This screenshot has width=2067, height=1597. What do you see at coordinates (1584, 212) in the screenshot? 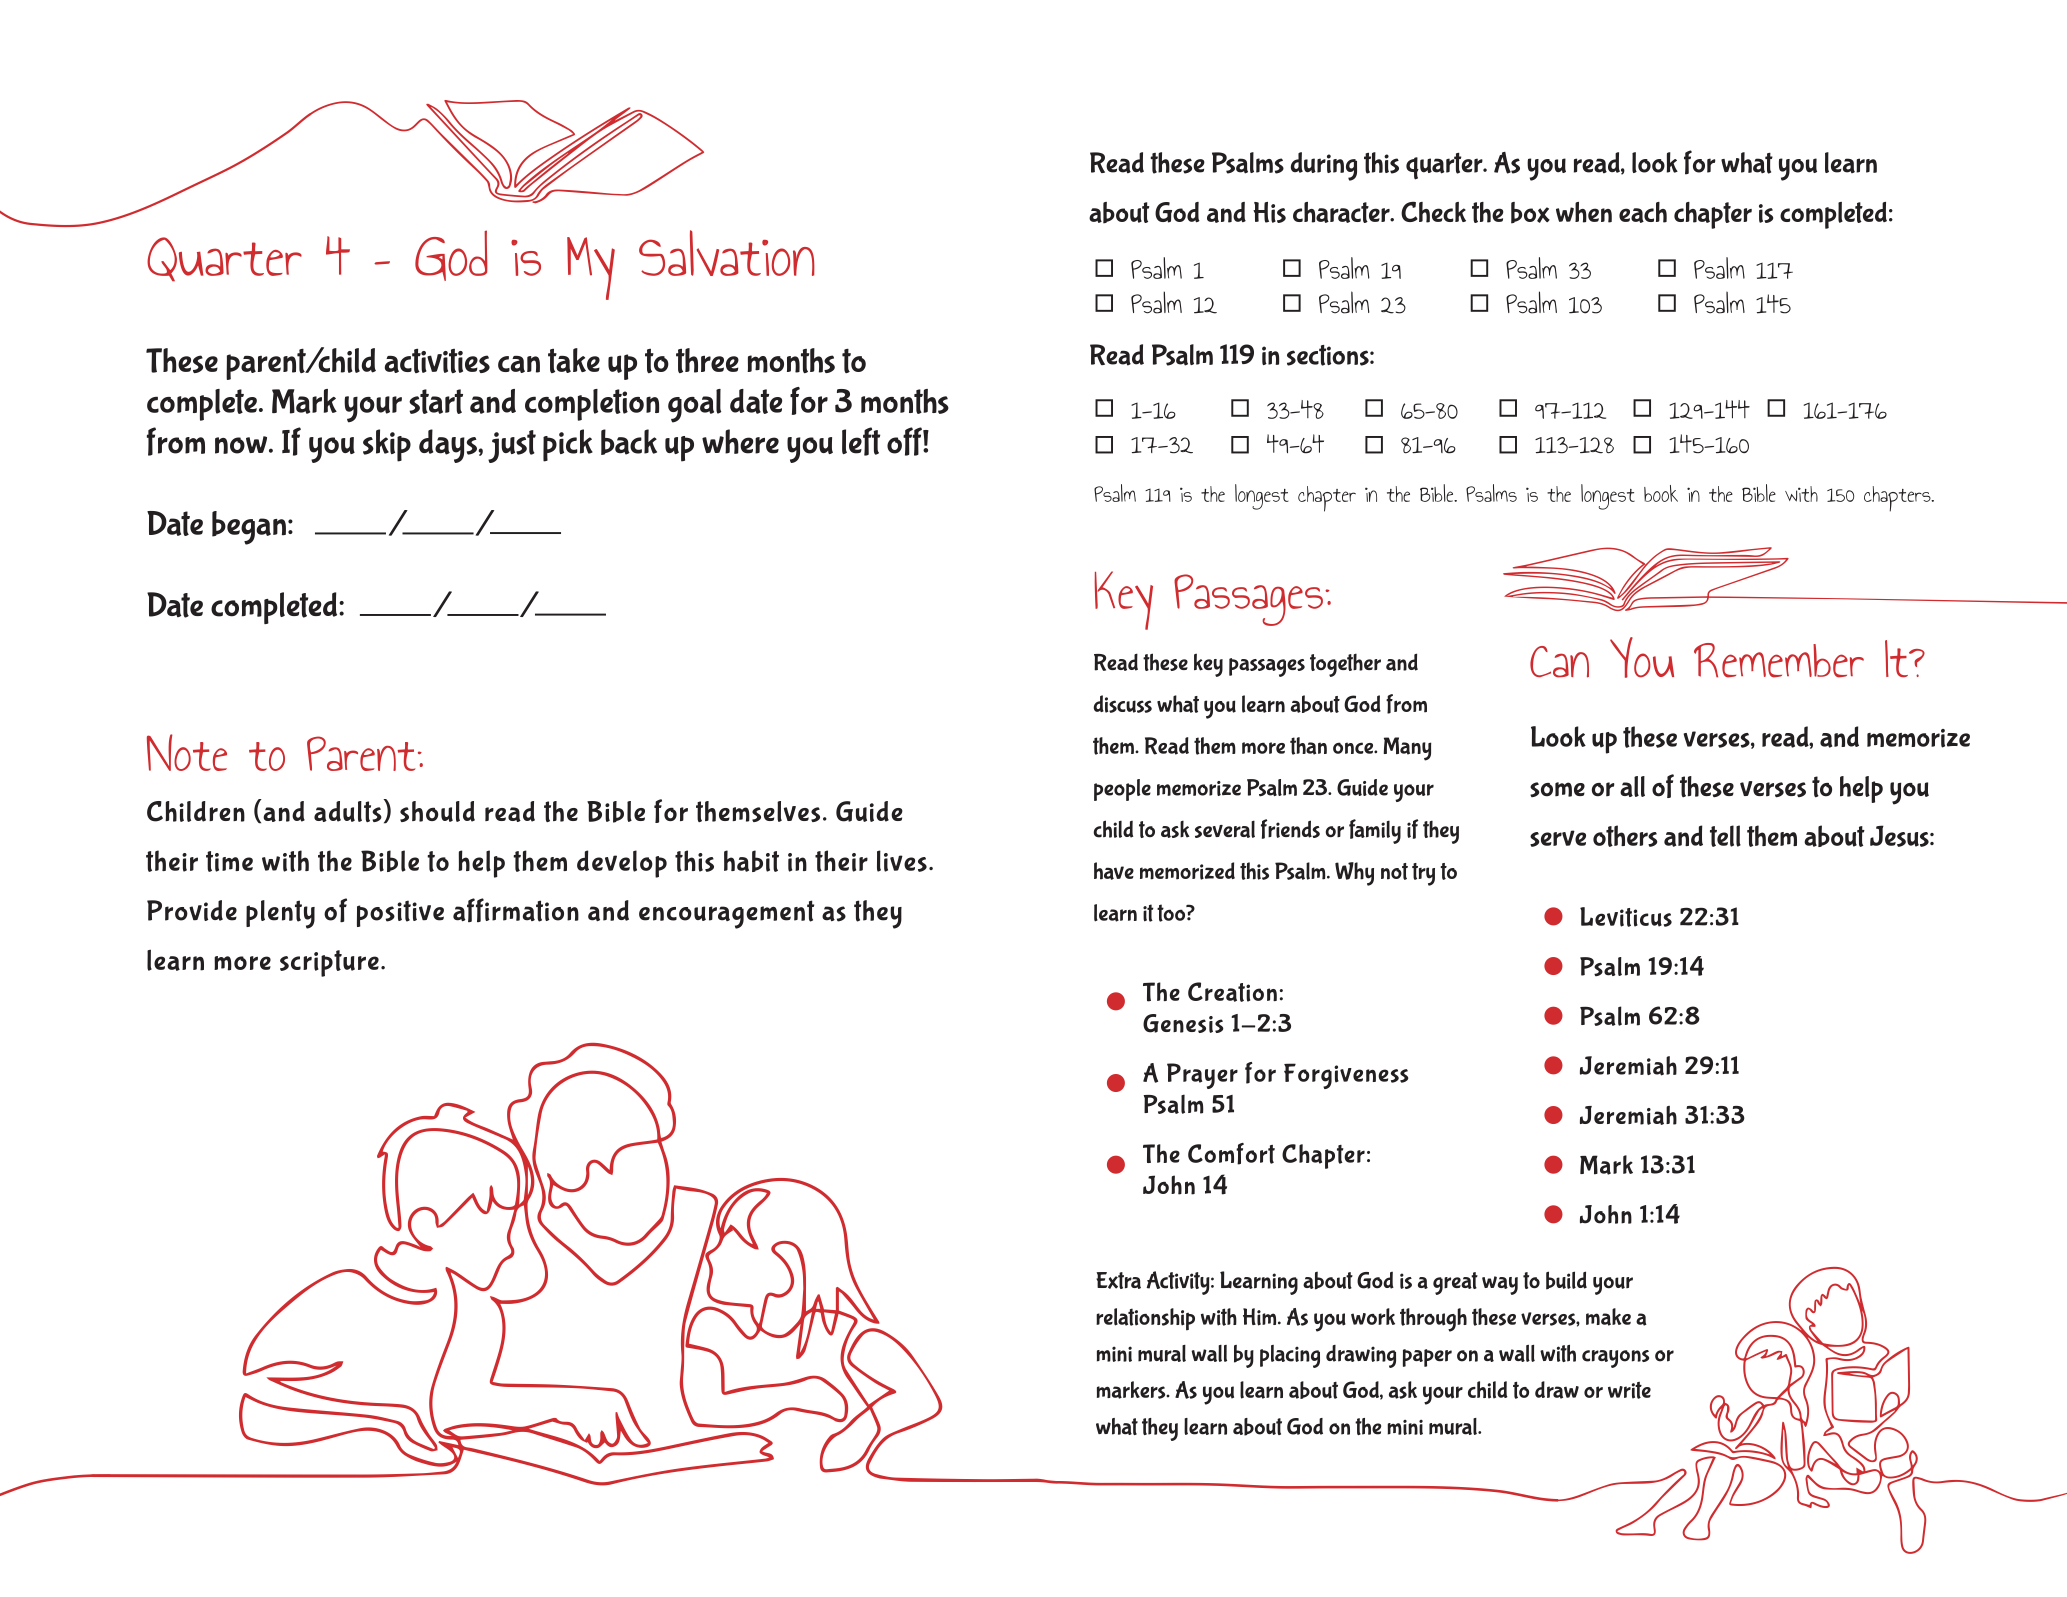
I see `when` at bounding box center [1584, 212].
